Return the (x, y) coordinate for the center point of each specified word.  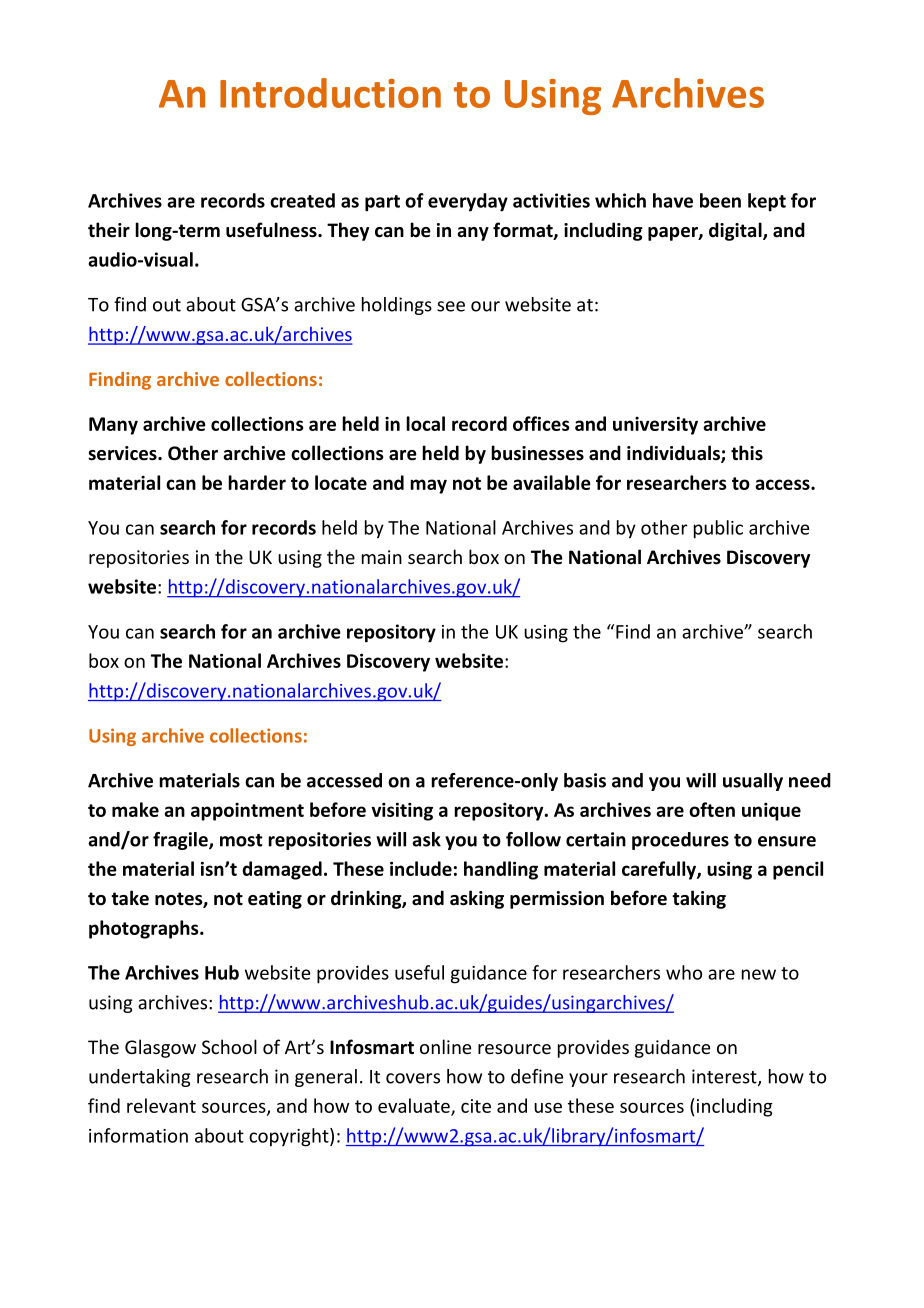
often (712, 809)
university (655, 426)
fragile (181, 841)
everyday (468, 202)
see (451, 306)
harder (257, 482)
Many (113, 426)
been (720, 200)
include (421, 868)
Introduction (330, 93)
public (718, 529)
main (382, 557)
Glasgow (160, 1048)
